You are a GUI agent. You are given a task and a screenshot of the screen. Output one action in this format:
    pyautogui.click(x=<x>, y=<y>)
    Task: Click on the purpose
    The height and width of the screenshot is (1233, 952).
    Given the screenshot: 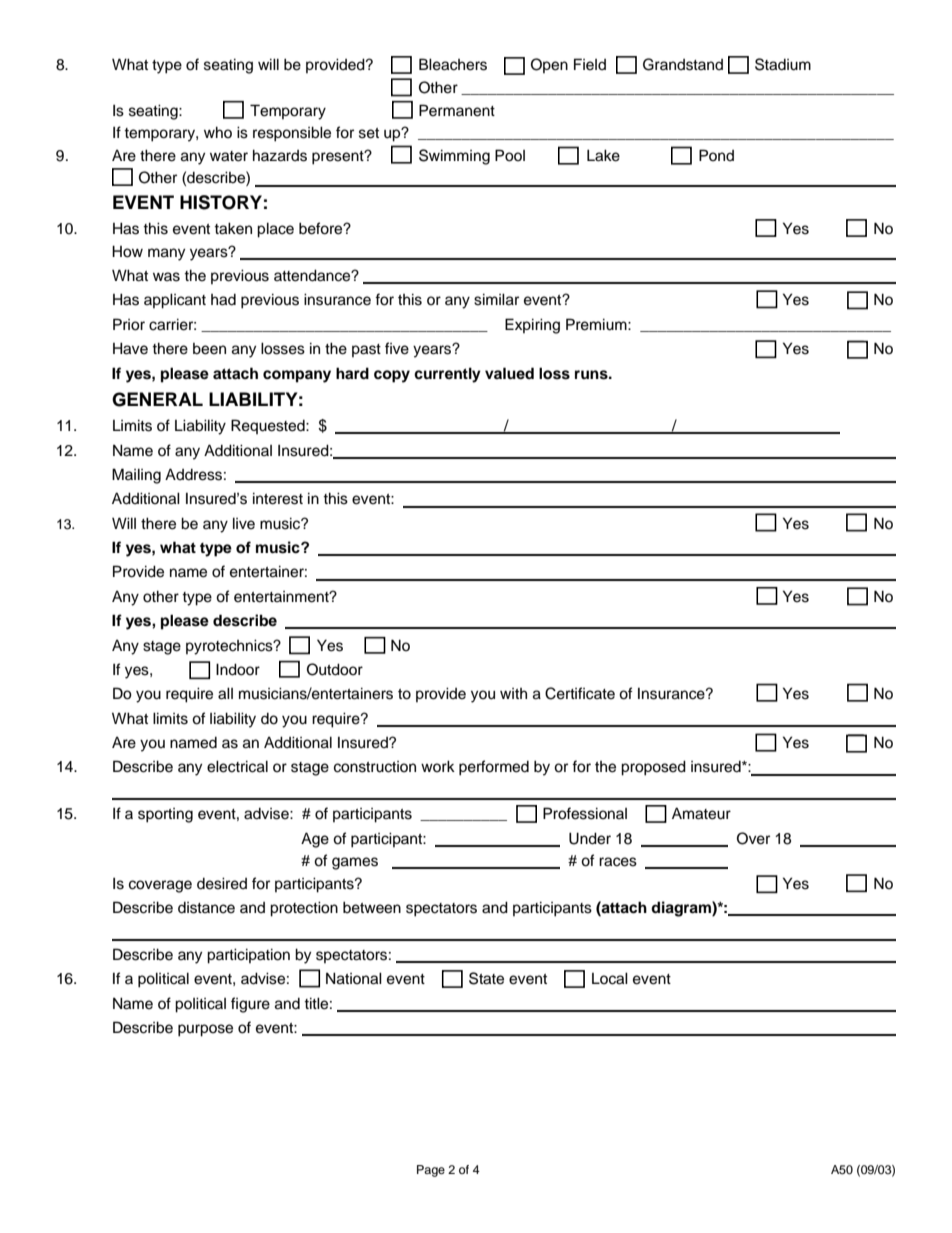 What is the action you would take?
    pyautogui.click(x=205, y=1030)
